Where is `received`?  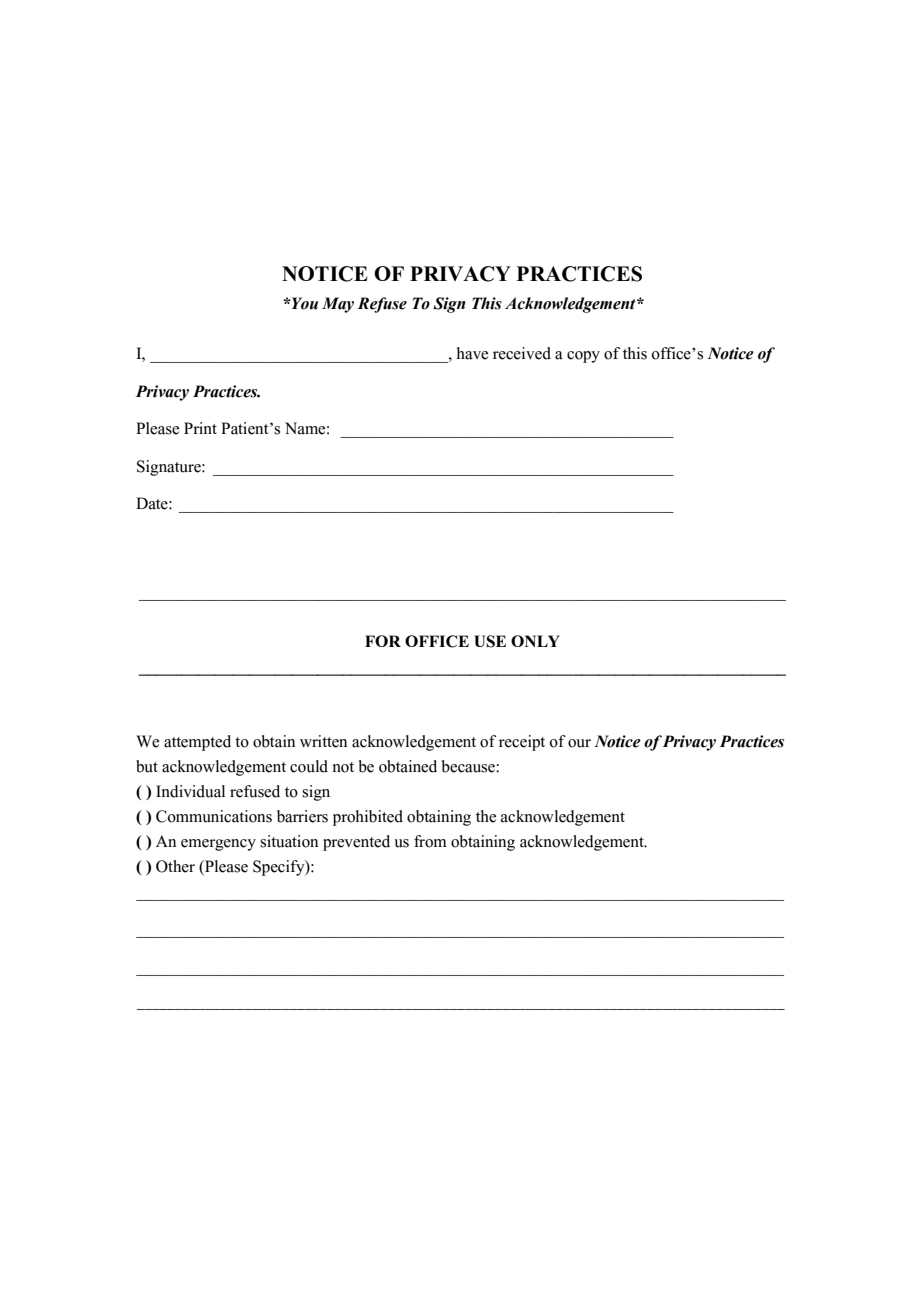
received is located at coordinates (522, 353).
